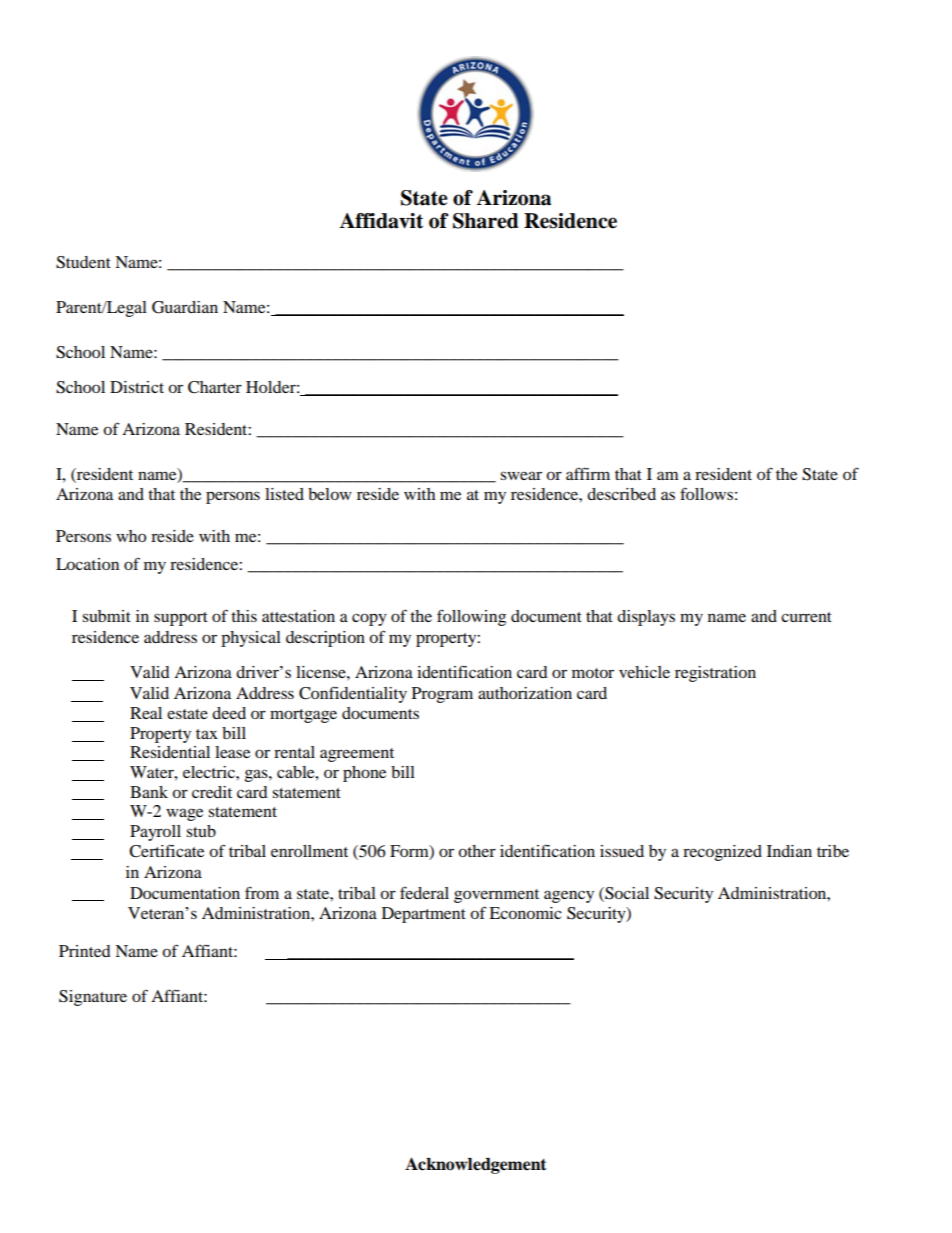  Describe the element at coordinates (381, 221) in the image. I see `Affidavit` at that location.
